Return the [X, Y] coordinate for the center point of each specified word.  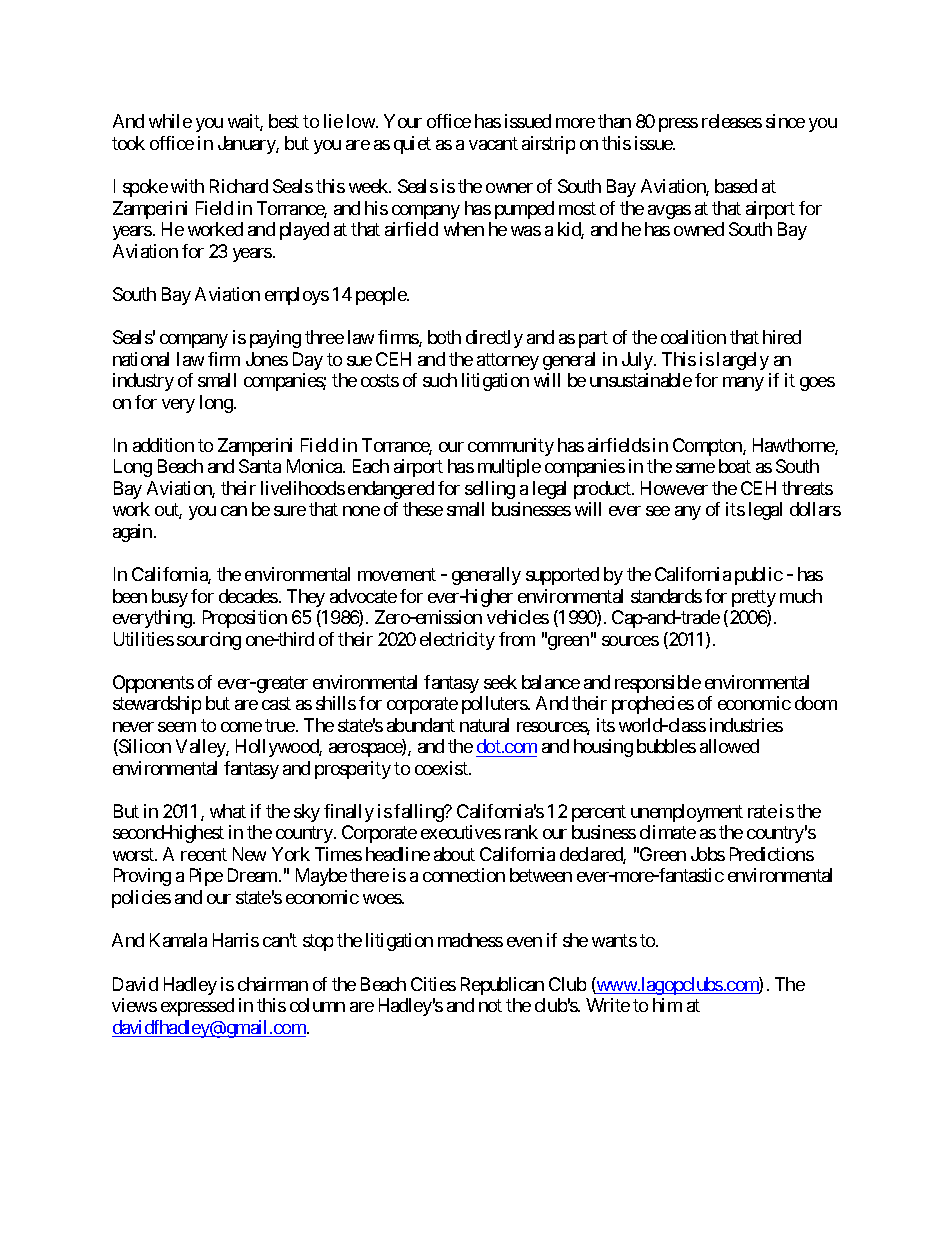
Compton [708, 447]
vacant [493, 143]
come [241, 727]
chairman [273, 984]
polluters [495, 705]
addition [163, 445]
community [511, 447]
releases [732, 121]
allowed [729, 746]
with [187, 186]
